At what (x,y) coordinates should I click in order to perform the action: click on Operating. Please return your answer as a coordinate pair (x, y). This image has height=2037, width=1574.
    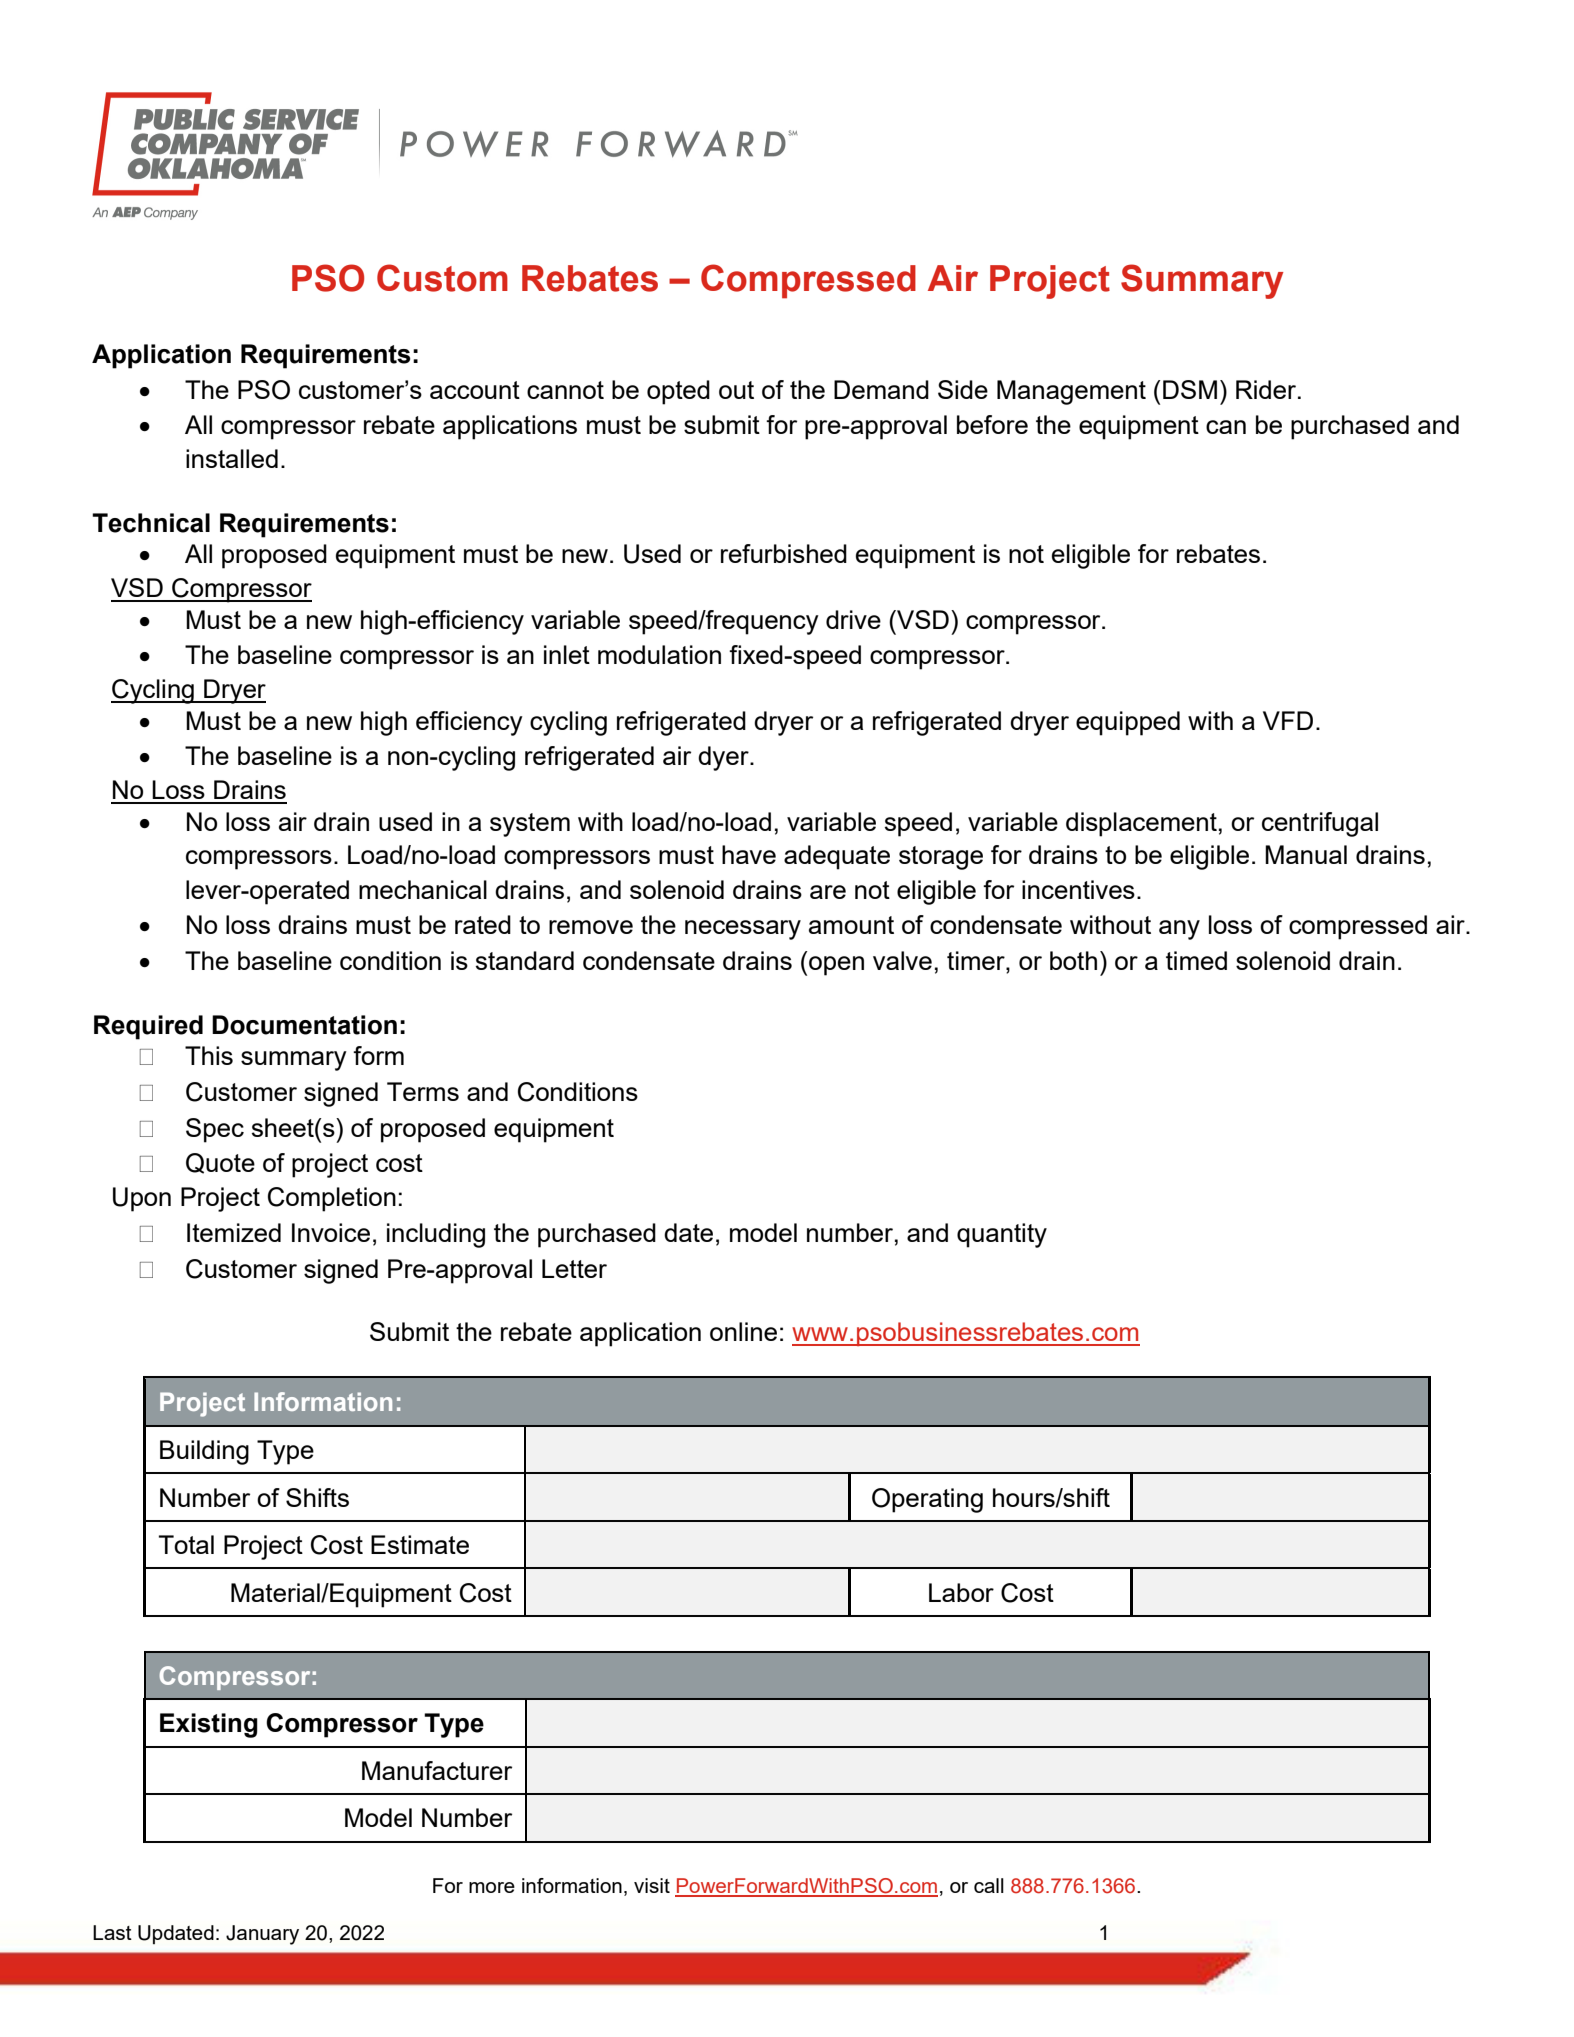
    Looking at the image, I should click on (927, 1500).
